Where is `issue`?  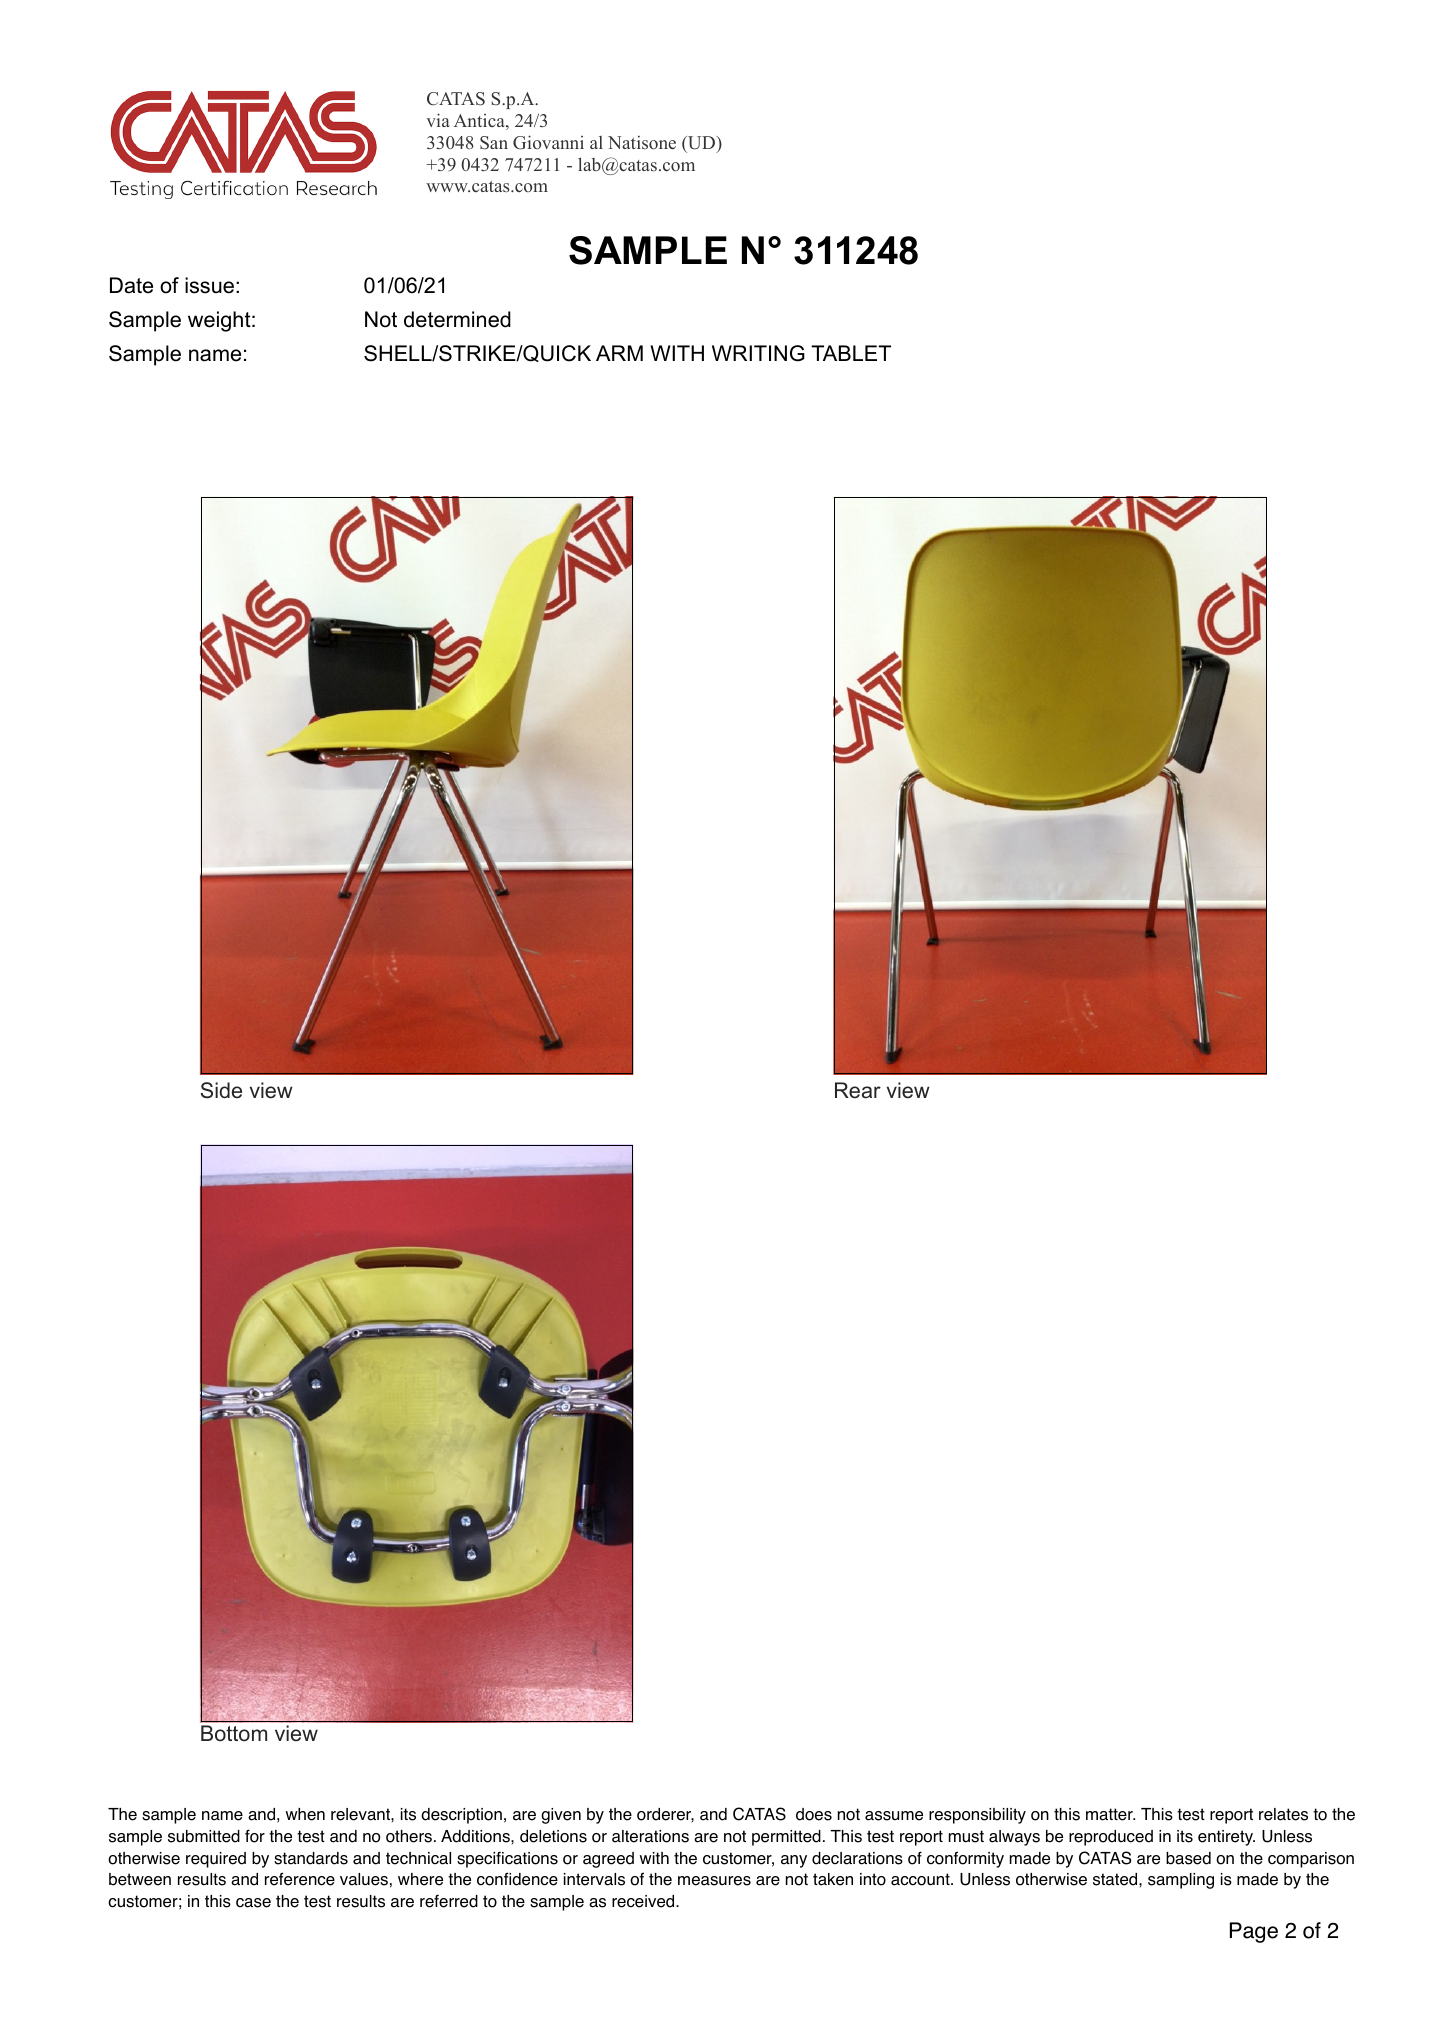 issue is located at coordinates (209, 285).
